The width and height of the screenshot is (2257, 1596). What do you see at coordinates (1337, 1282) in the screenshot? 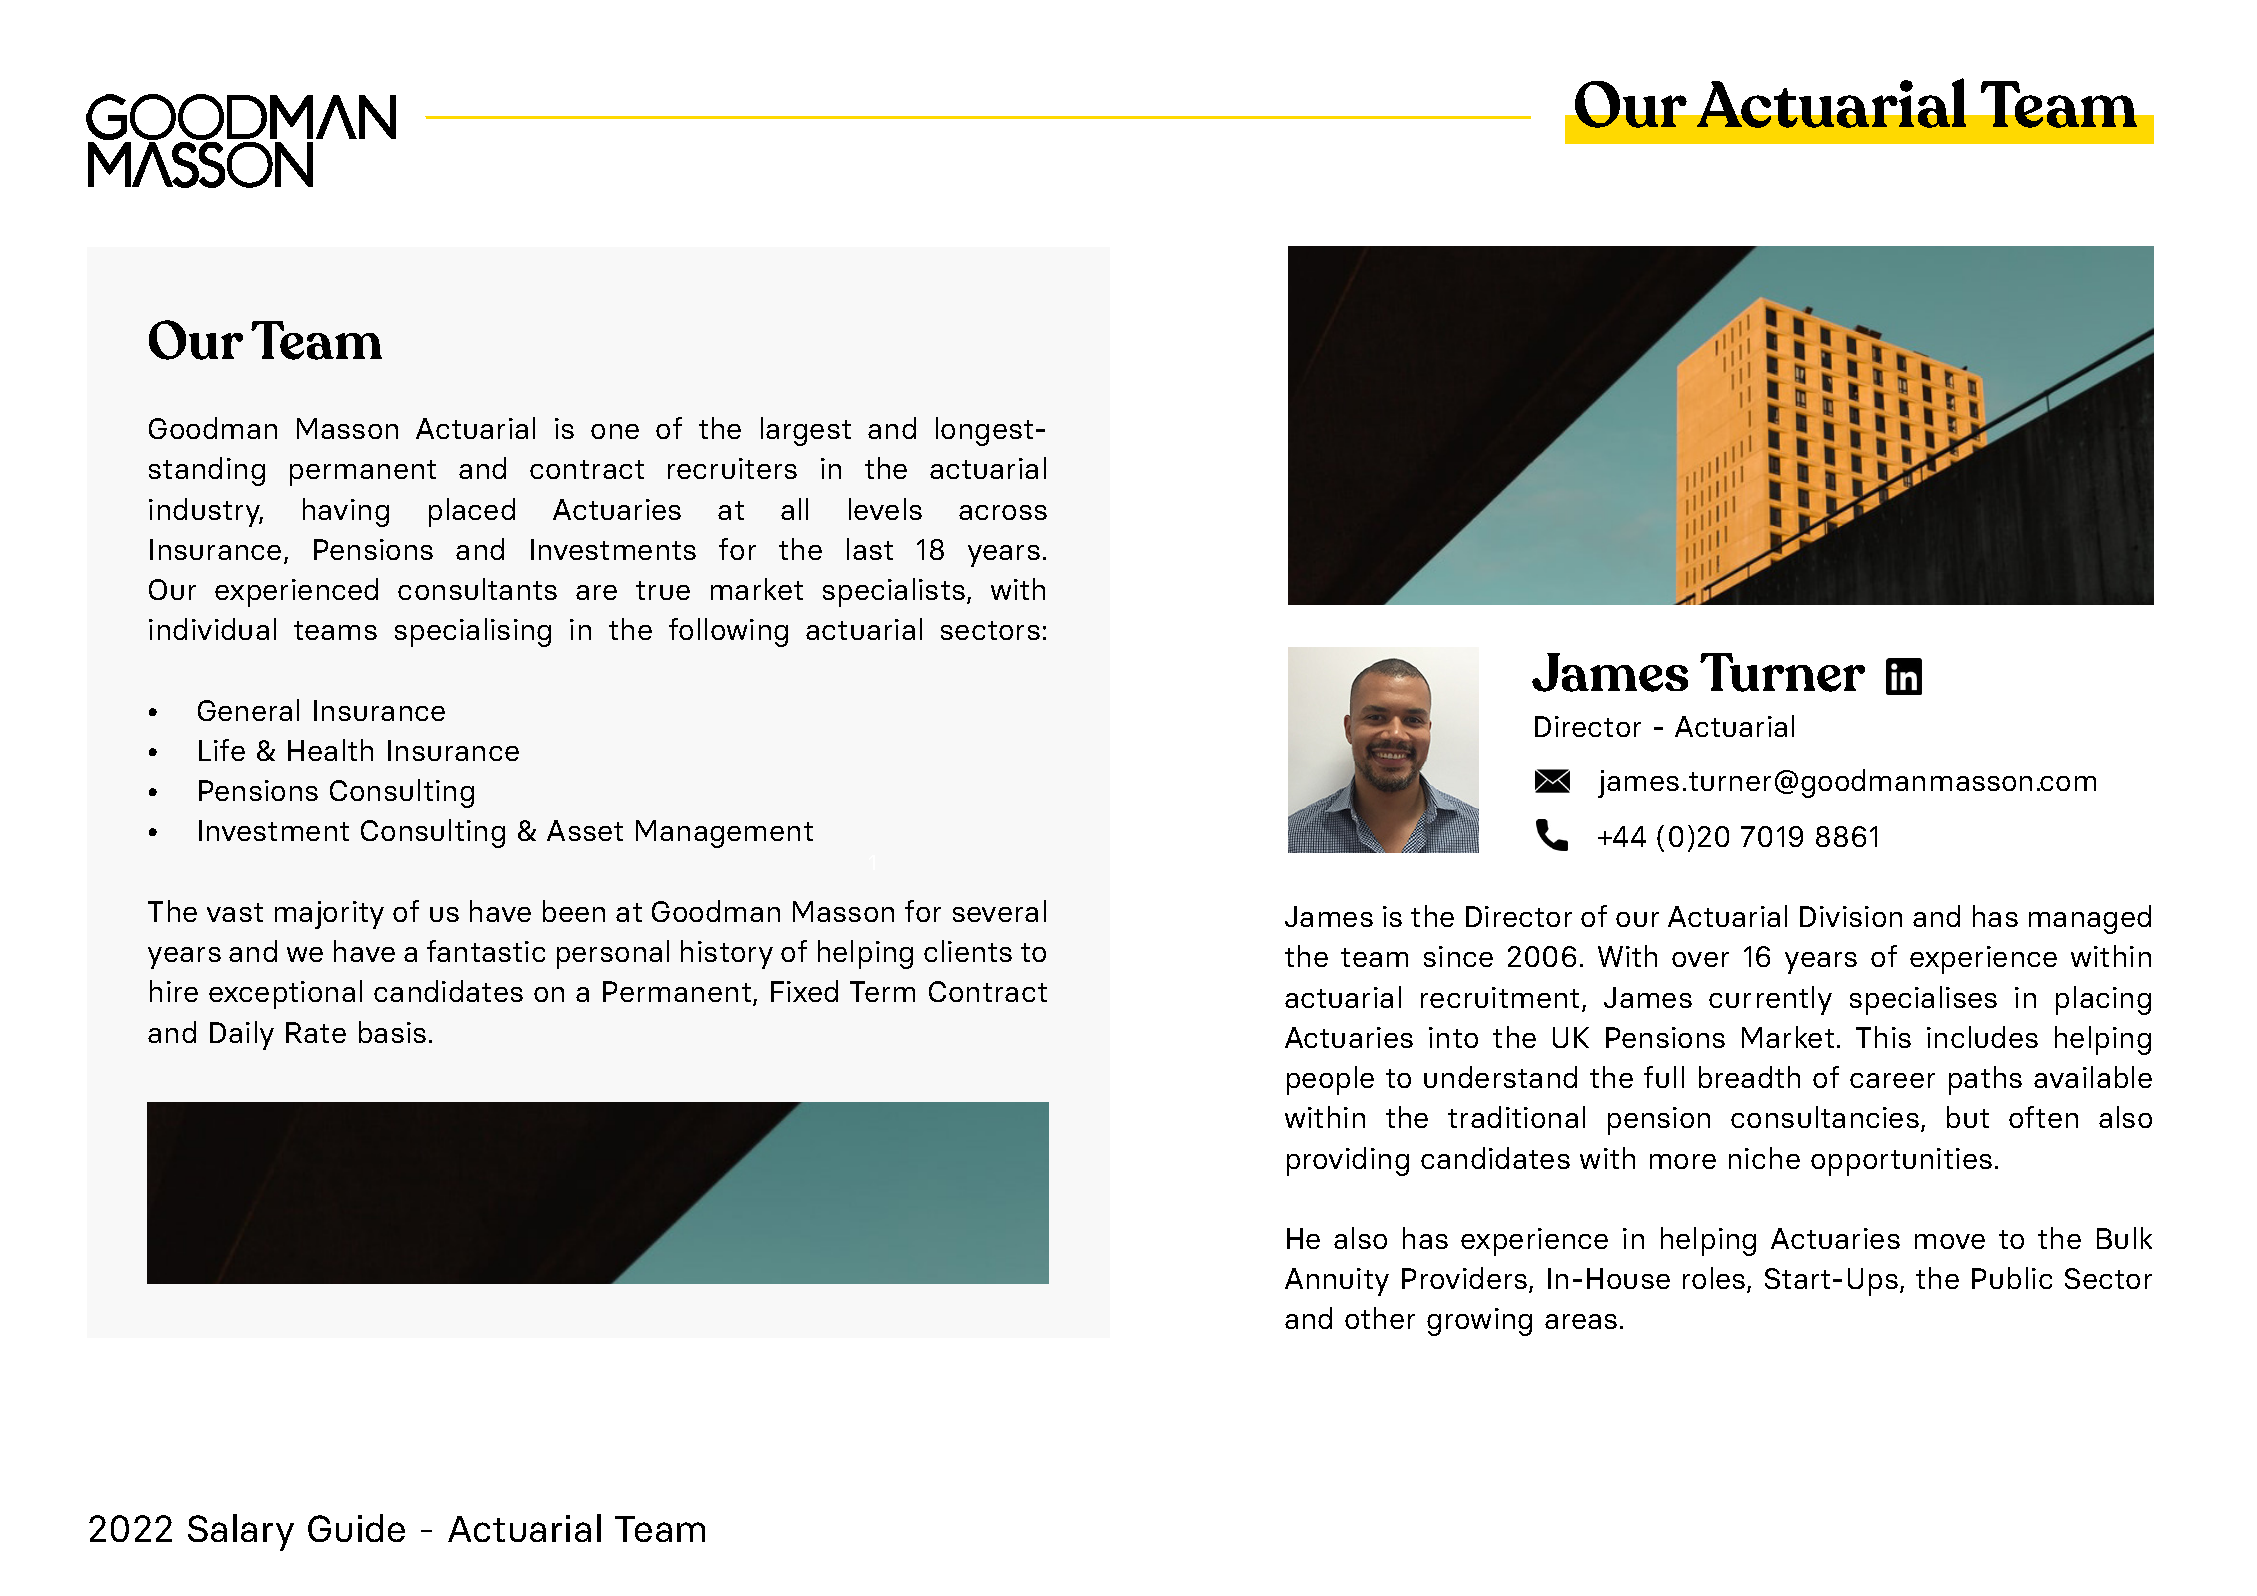
I see `Annuity` at bounding box center [1337, 1282].
